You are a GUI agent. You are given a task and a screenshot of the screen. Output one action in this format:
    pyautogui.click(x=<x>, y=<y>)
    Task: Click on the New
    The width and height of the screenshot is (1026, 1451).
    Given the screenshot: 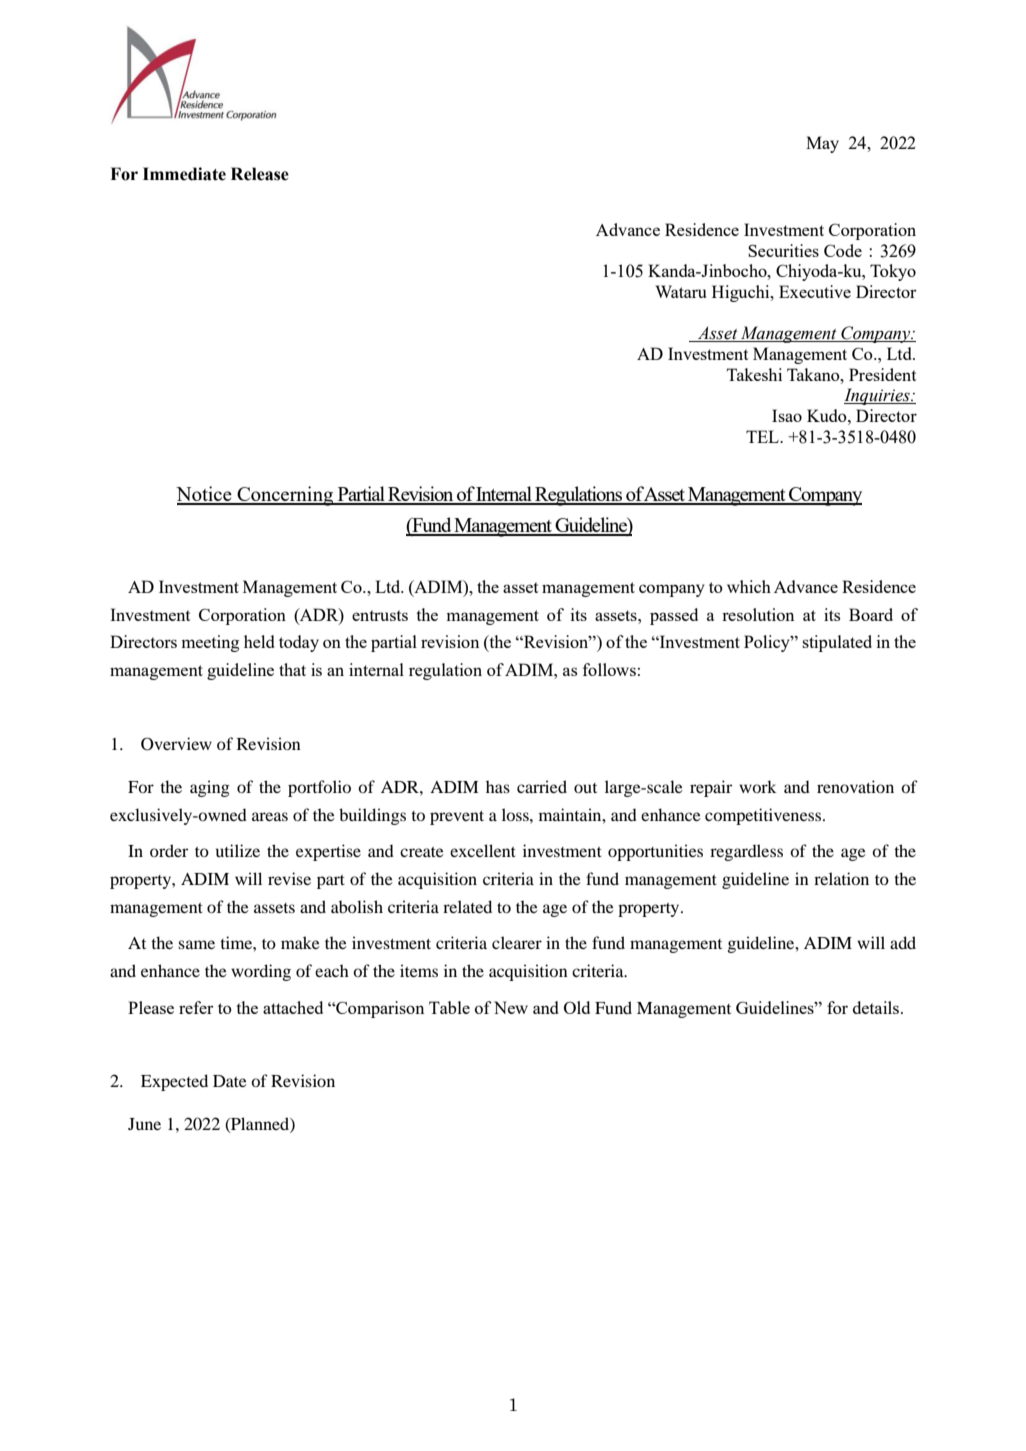 What is the action you would take?
    pyautogui.click(x=511, y=1007)
